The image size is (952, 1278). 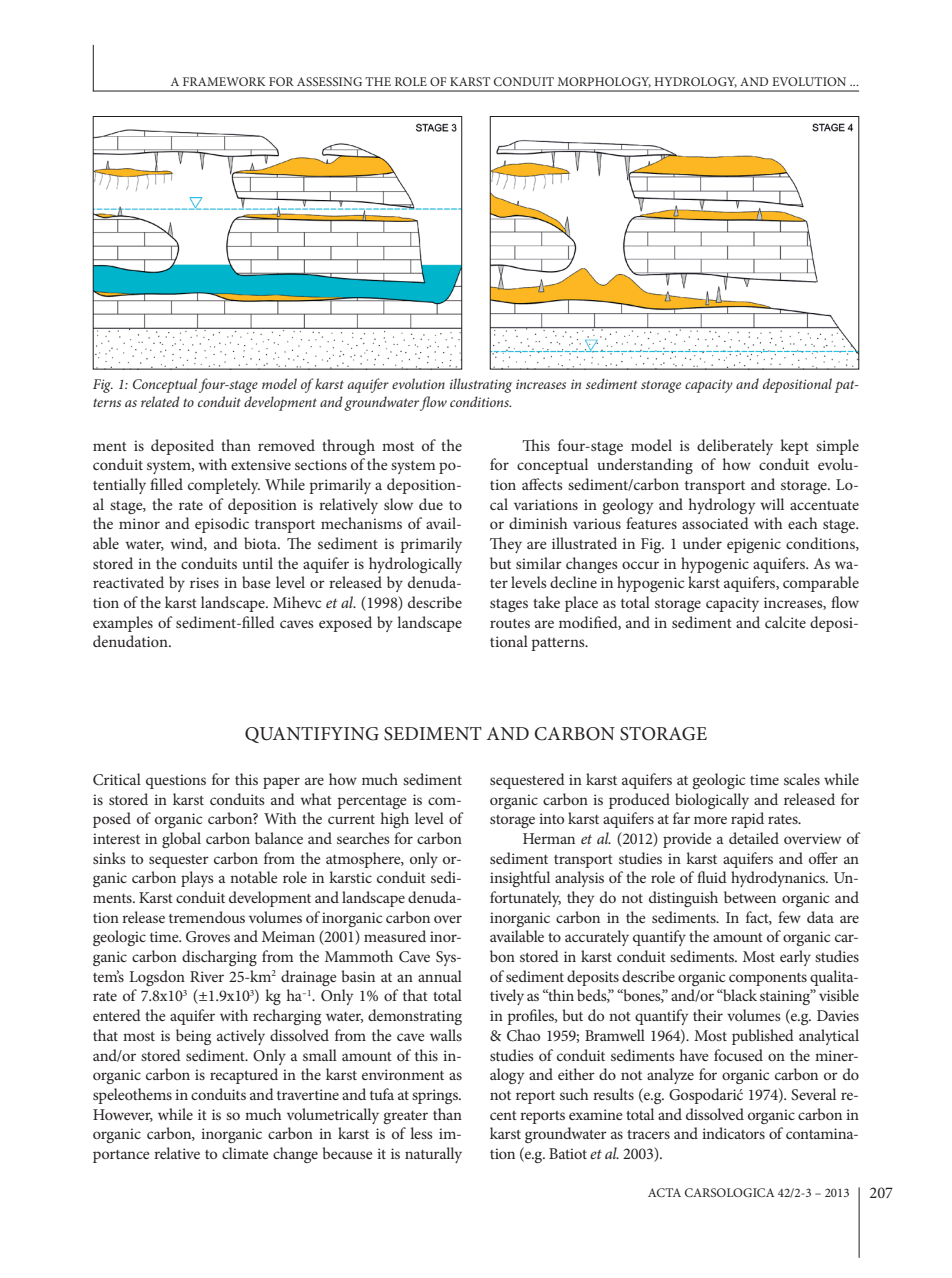 I want to click on However, so click(x=123, y=1115).
